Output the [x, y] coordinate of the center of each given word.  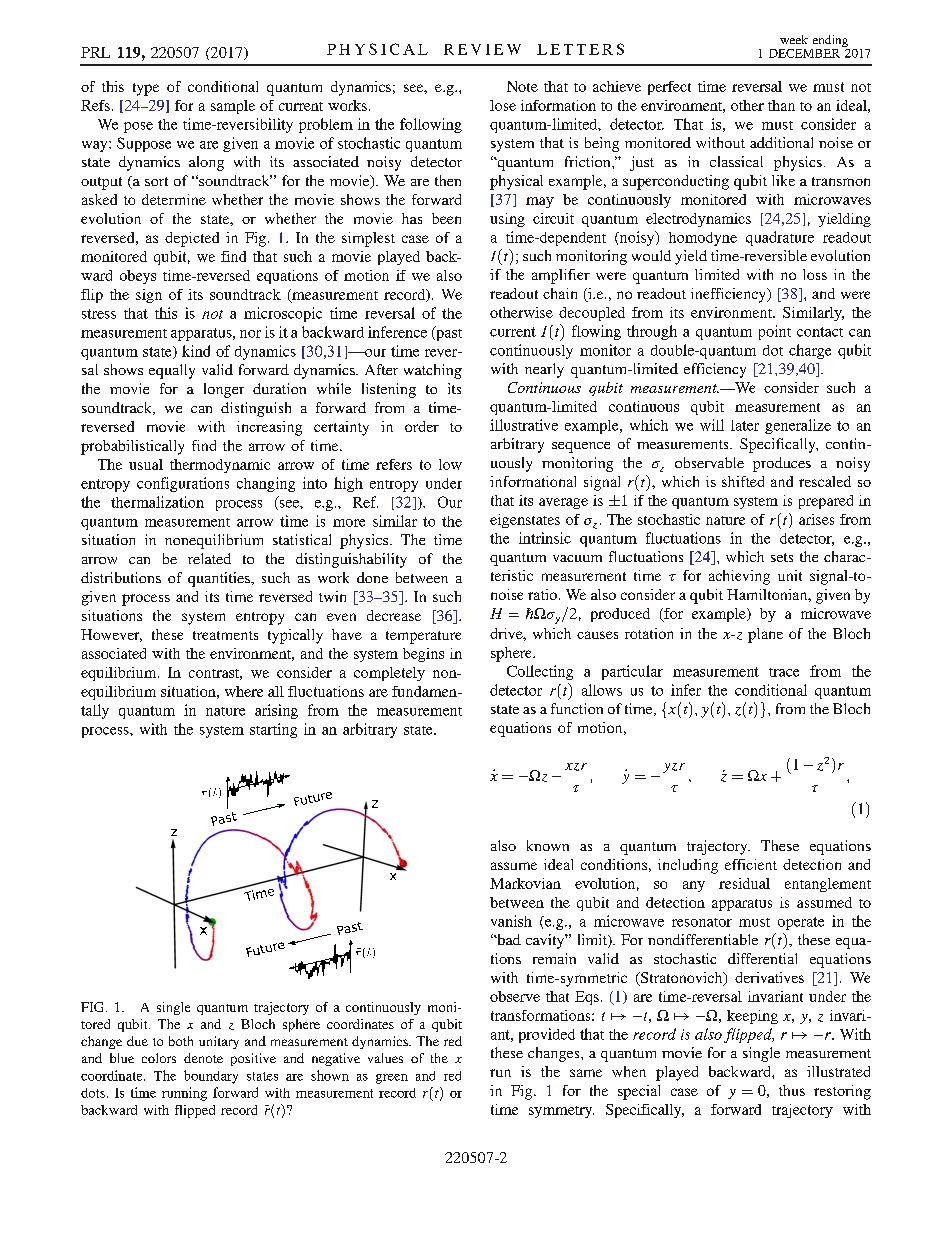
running [184, 1094]
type [146, 89]
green [392, 1079]
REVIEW [482, 49]
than [781, 105]
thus [792, 1090]
